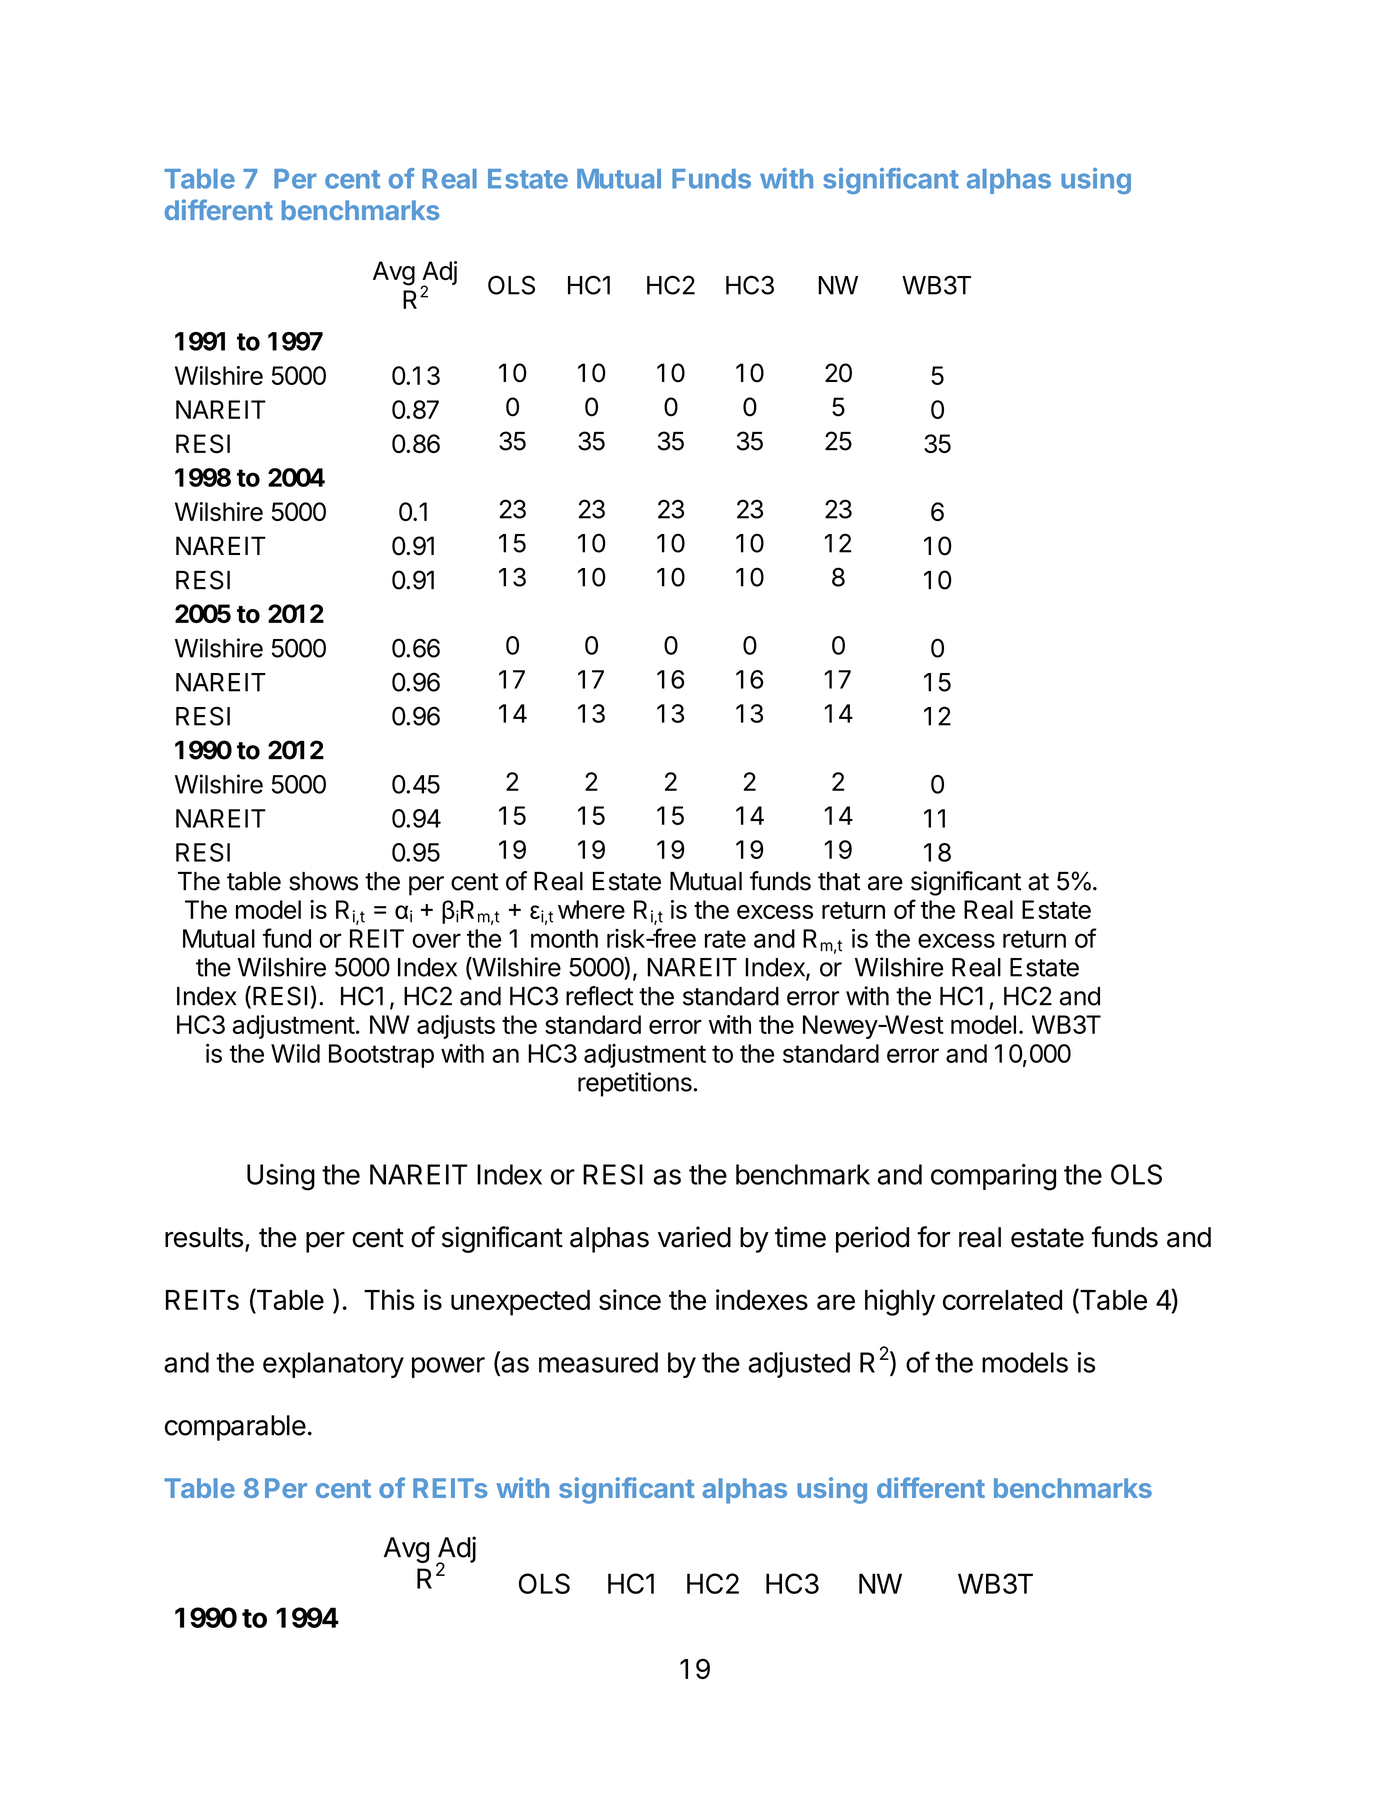 Image resolution: width=1389 pixels, height=1798 pixels. Describe the element at coordinates (839, 881) in the screenshot. I see `that` at that location.
